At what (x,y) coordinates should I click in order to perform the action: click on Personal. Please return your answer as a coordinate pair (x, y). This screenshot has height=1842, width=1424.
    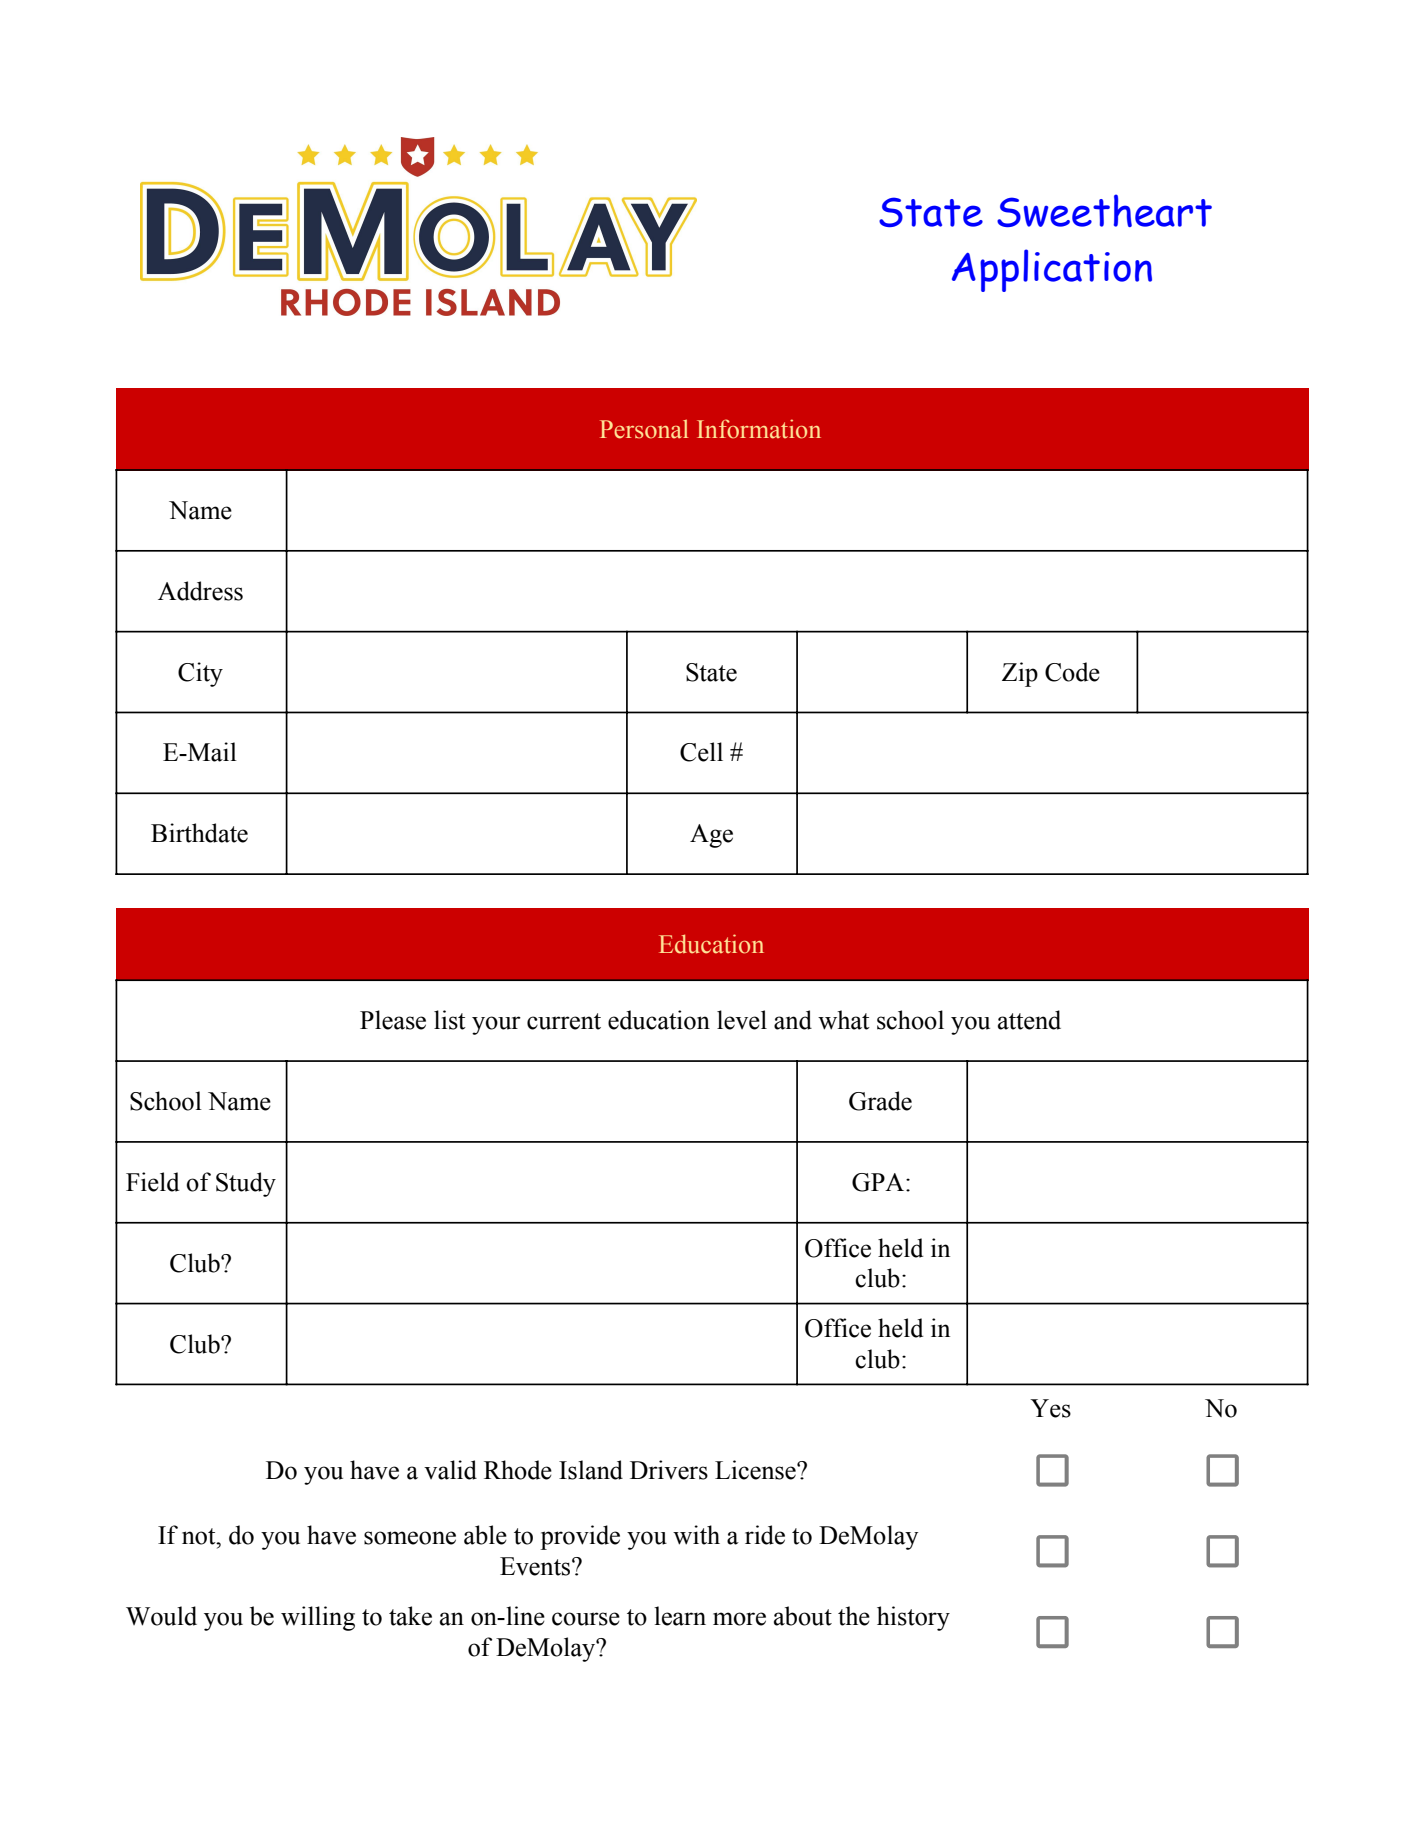
    Looking at the image, I should click on (644, 429).
